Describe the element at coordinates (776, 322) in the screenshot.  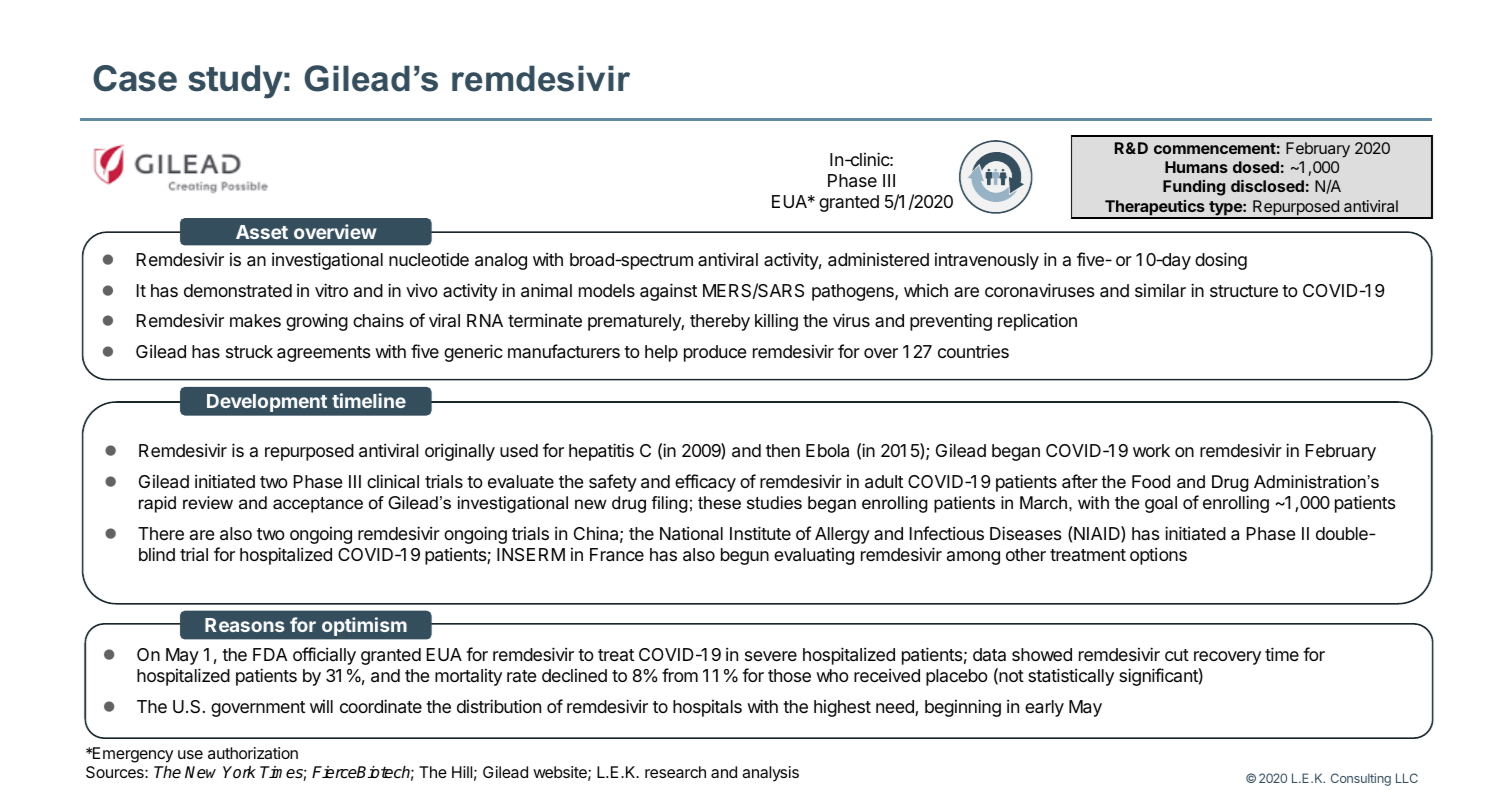
I see `killing` at that location.
